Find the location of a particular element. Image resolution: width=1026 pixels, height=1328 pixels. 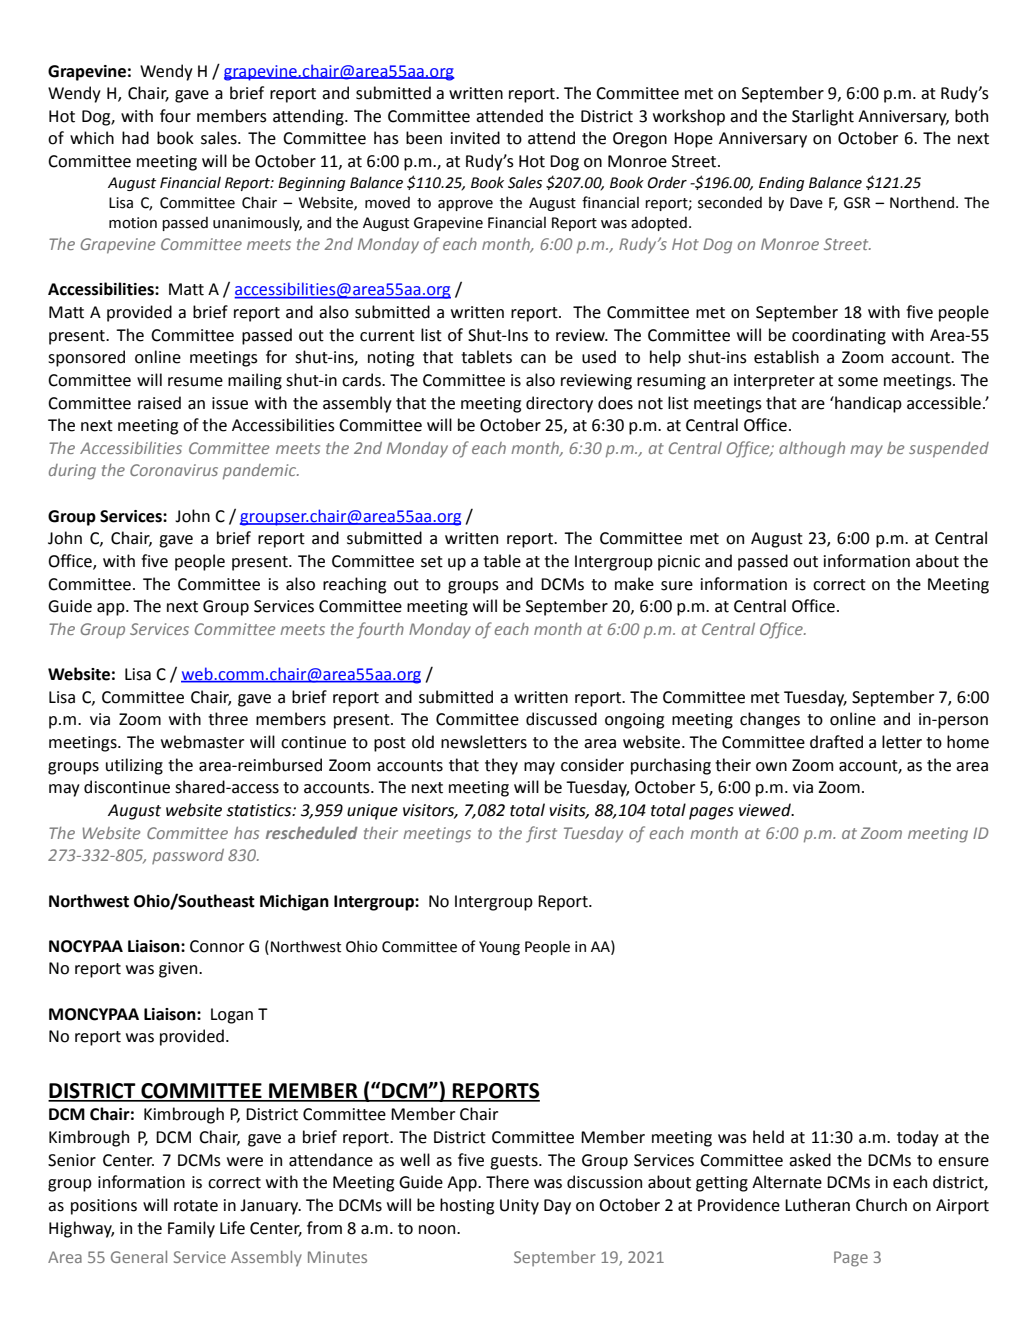

viewed is located at coordinates (766, 810).
